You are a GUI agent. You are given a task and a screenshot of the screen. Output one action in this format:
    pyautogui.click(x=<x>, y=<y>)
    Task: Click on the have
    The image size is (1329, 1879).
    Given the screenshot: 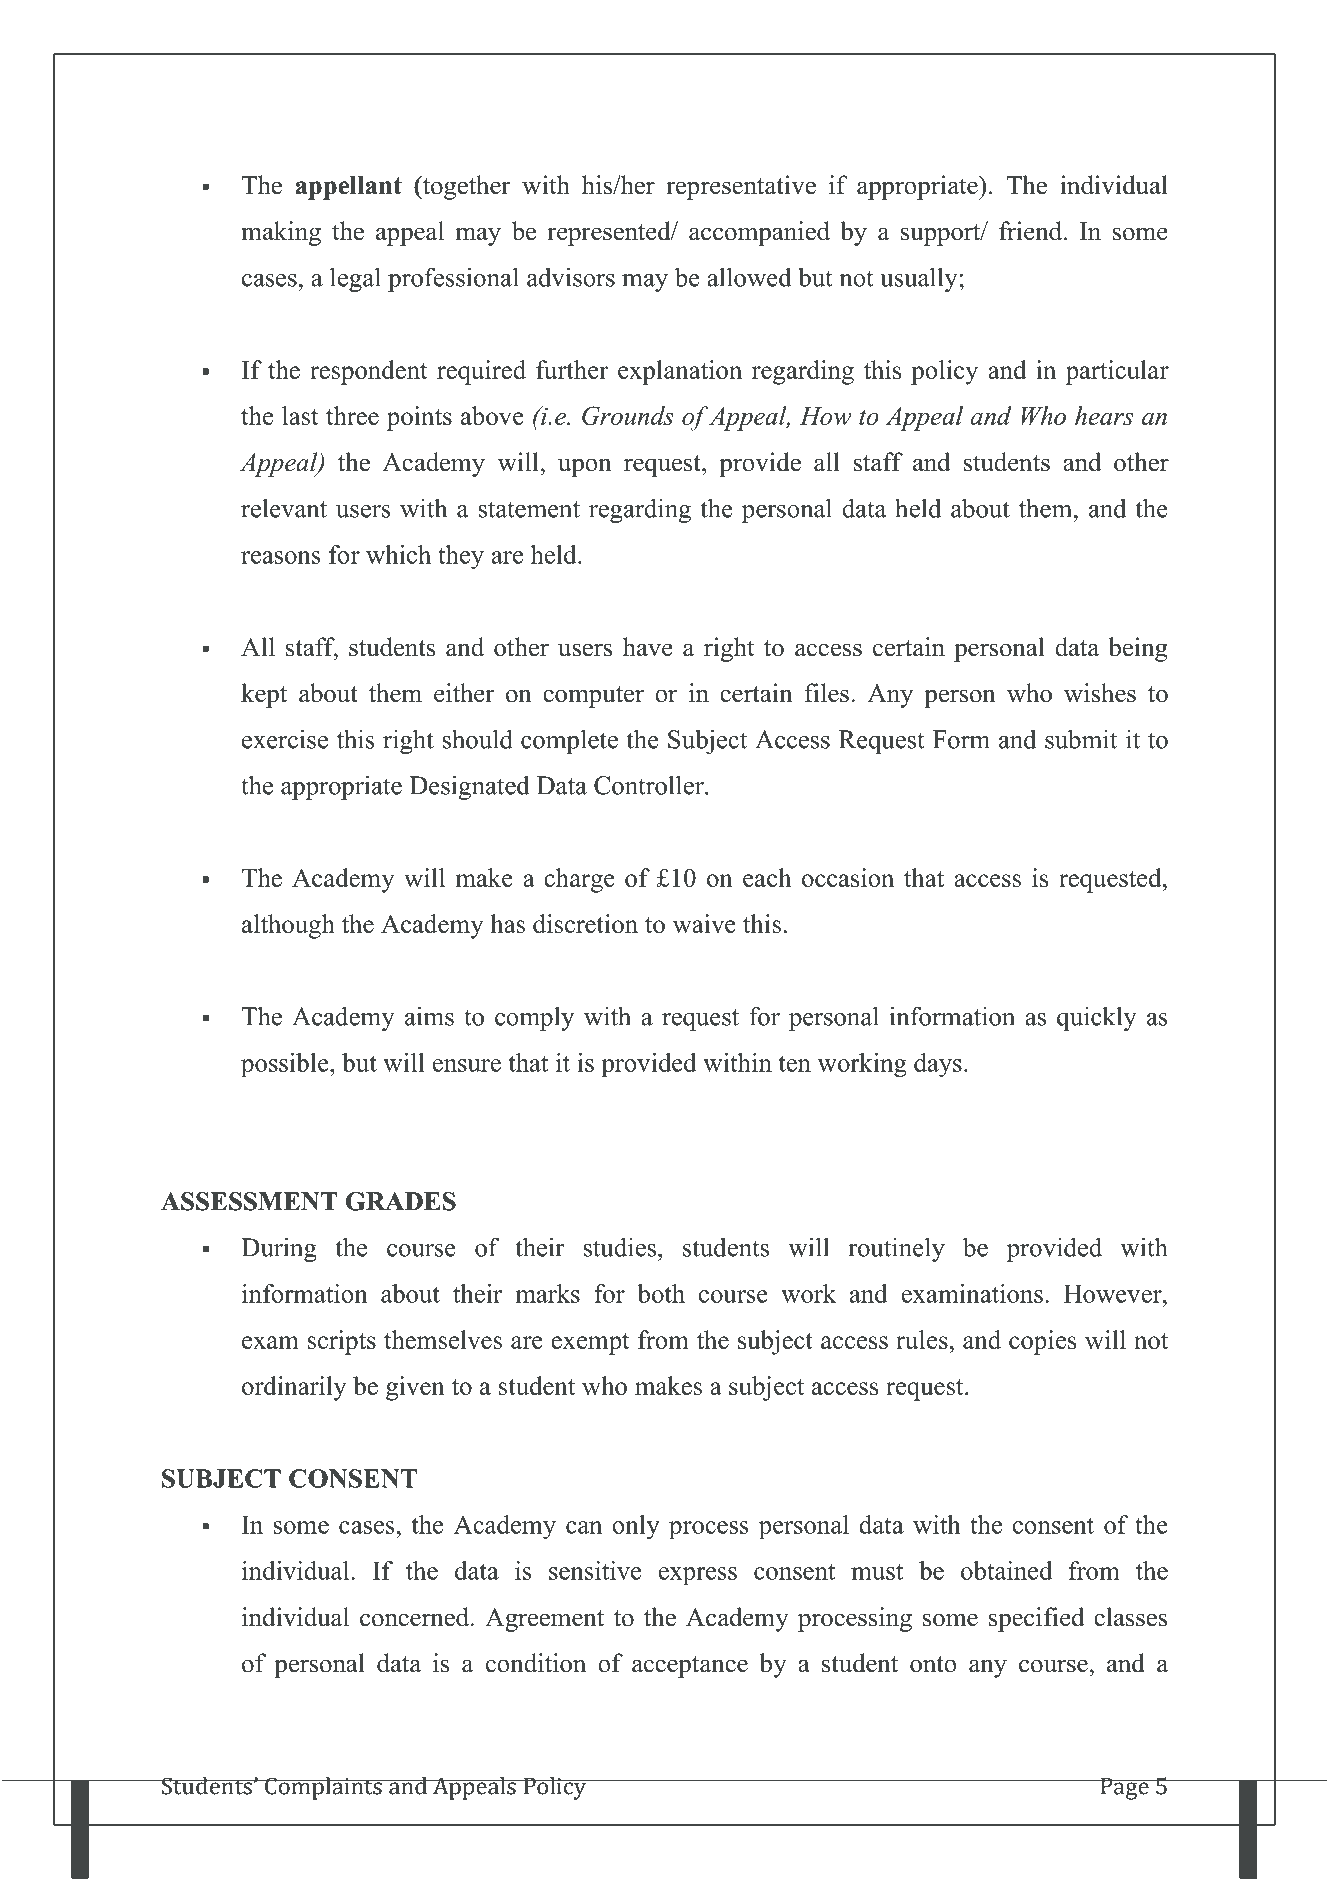 What is the action you would take?
    pyautogui.click(x=648, y=647)
